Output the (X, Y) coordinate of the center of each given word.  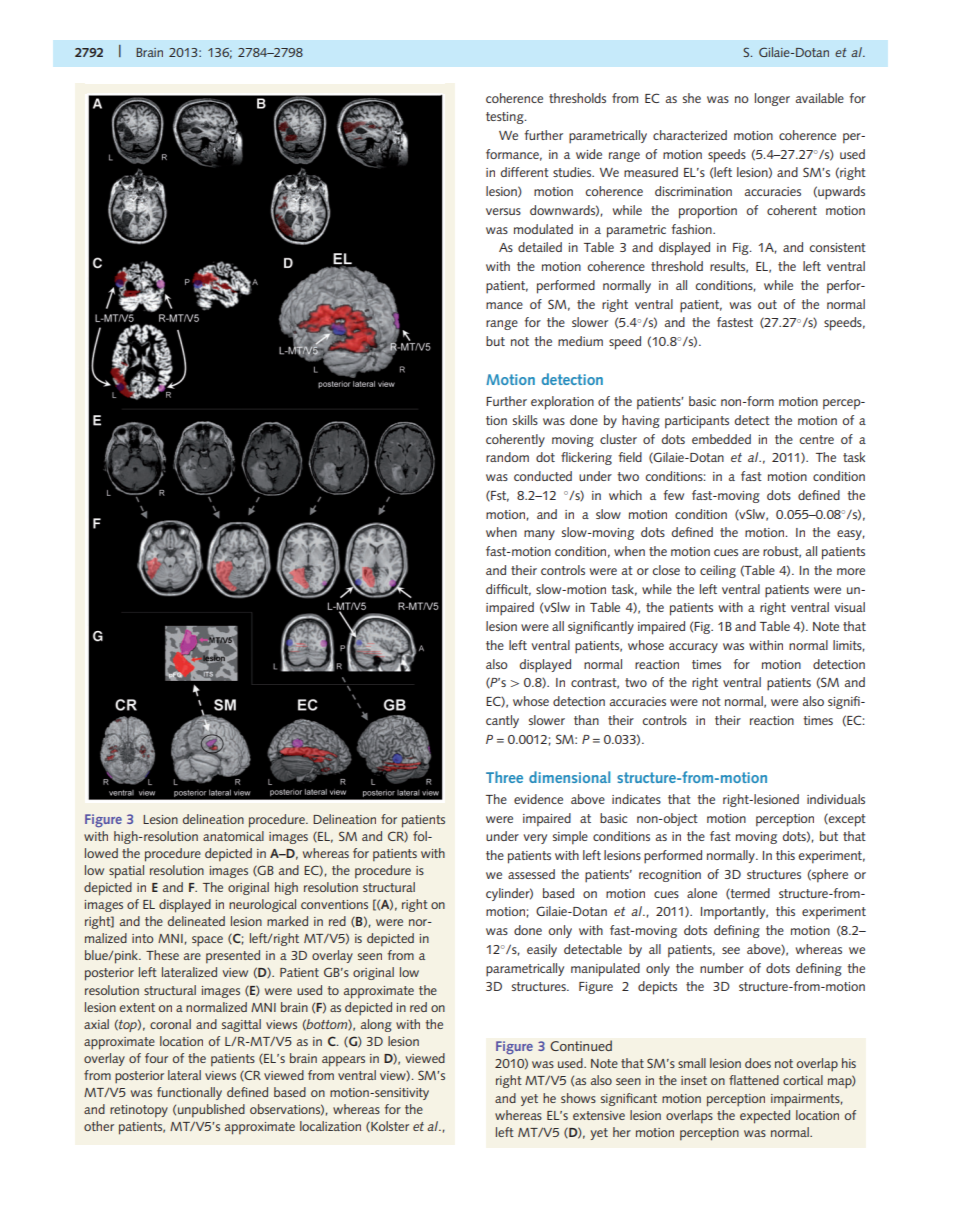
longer (772, 99)
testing (506, 118)
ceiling (718, 571)
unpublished (211, 1111)
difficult (508, 590)
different (525, 172)
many (539, 535)
